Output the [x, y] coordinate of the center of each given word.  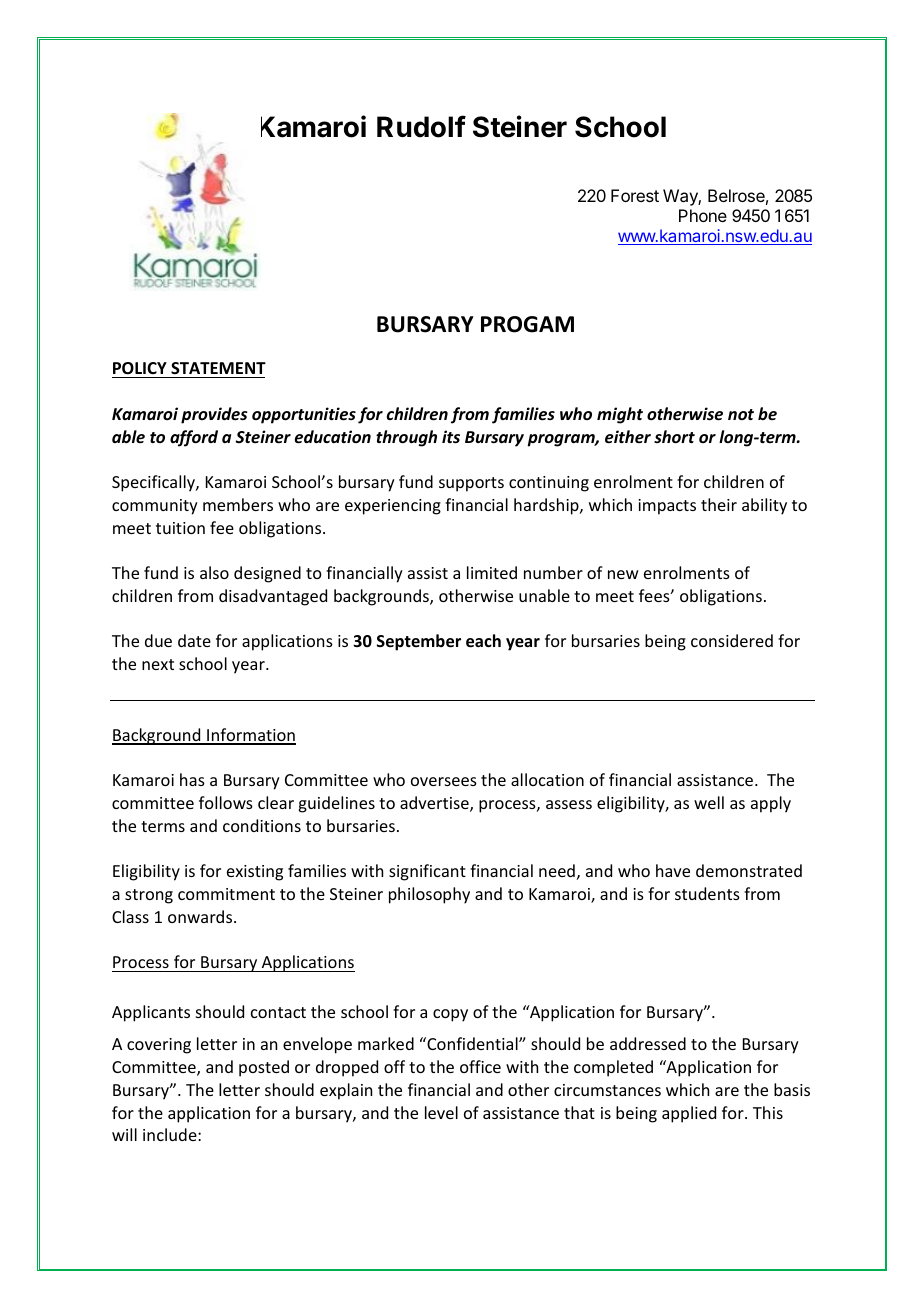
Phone [703, 215]
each [483, 641]
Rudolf [421, 126]
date [194, 640]
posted [264, 1068]
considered [732, 640]
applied [689, 1114]
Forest [635, 195]
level [441, 1112]
